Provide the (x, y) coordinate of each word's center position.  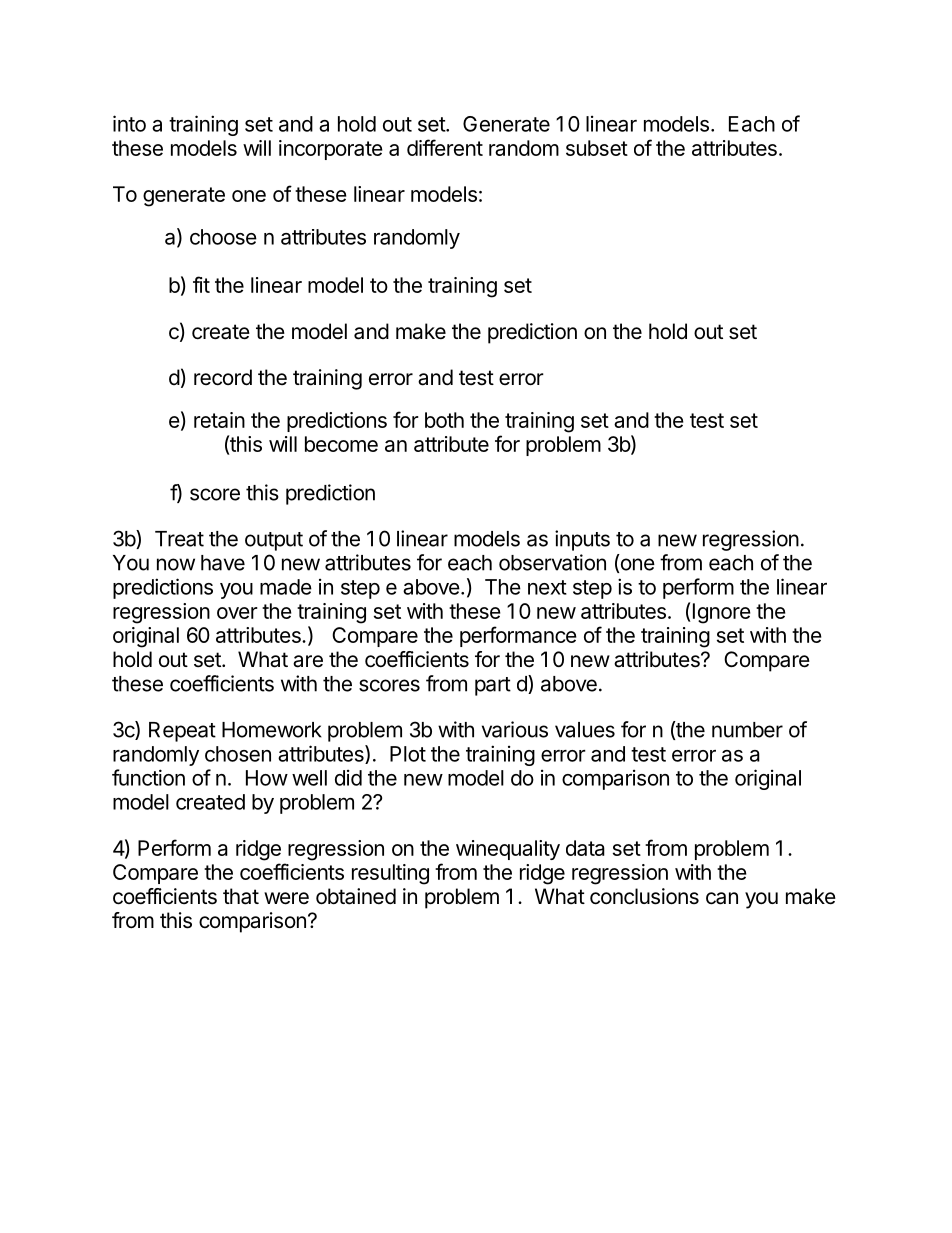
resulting (390, 874)
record (223, 377)
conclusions (644, 896)
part (493, 686)
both (444, 420)
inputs (582, 540)
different (445, 147)
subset (597, 148)
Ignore (720, 613)
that (241, 896)
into (129, 123)
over (237, 613)
